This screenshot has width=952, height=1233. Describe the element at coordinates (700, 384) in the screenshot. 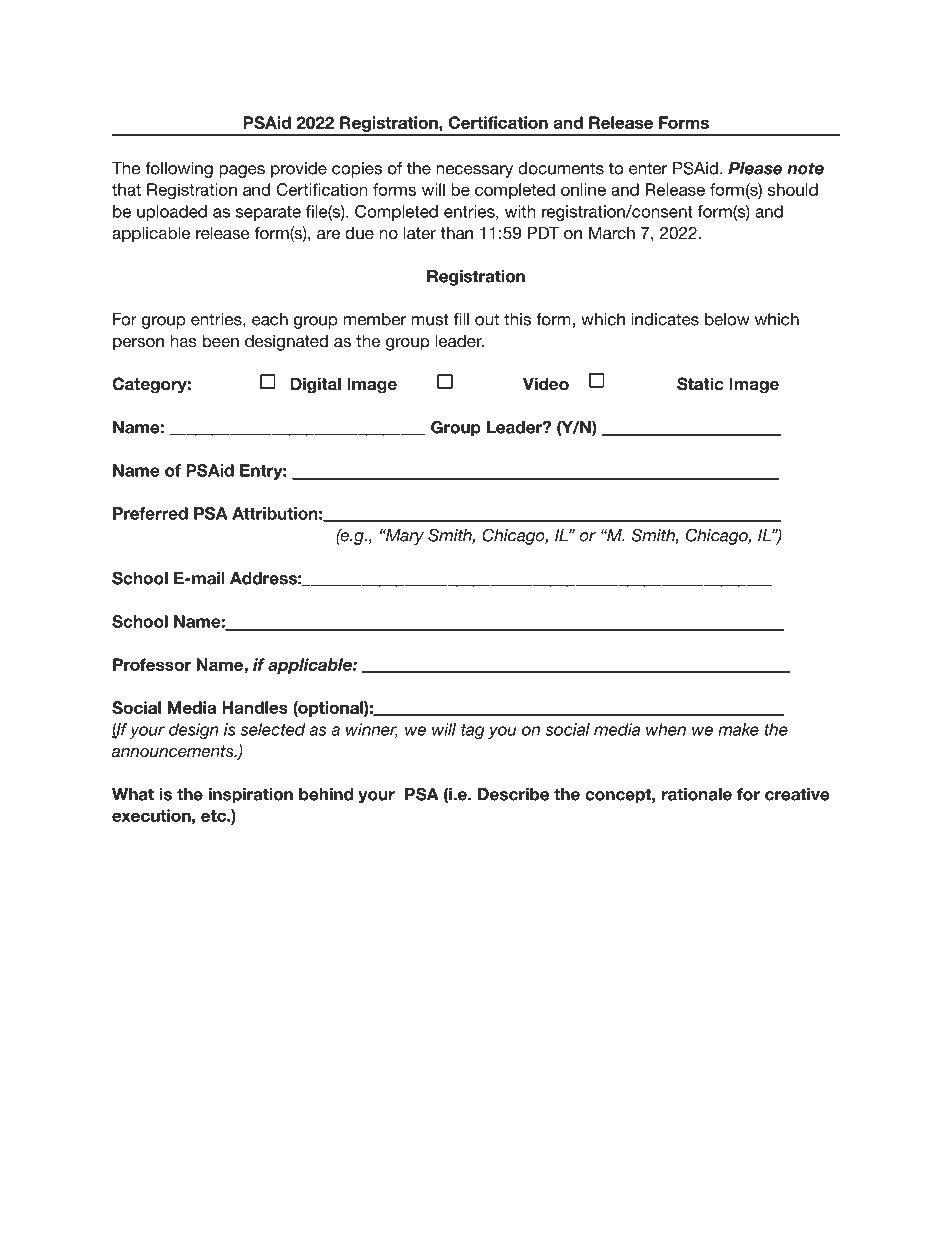

I see `Static` at that location.
